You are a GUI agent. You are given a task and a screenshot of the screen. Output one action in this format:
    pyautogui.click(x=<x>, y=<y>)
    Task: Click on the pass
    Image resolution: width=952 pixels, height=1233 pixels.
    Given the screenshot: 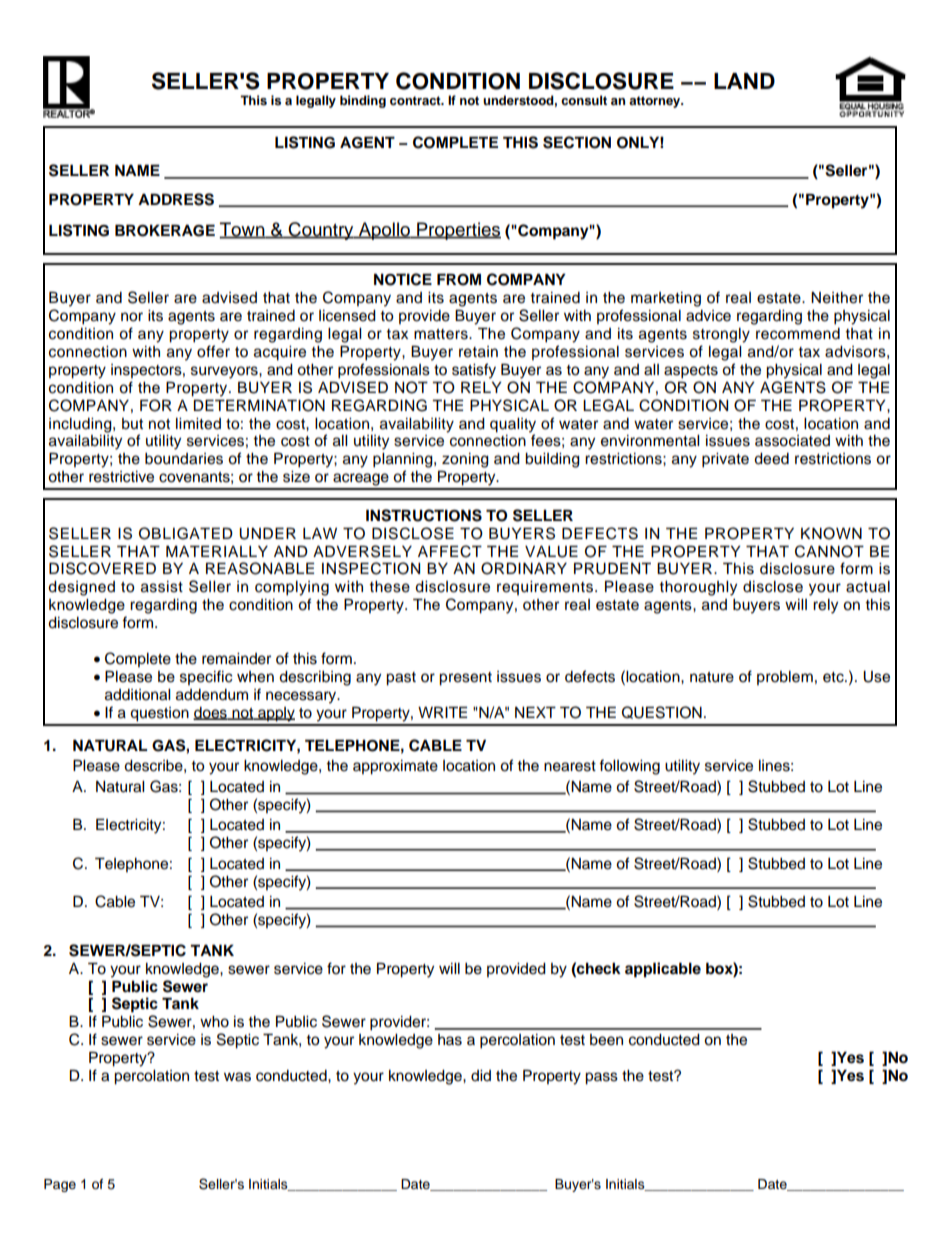 What is the action you would take?
    pyautogui.click(x=601, y=1078)
